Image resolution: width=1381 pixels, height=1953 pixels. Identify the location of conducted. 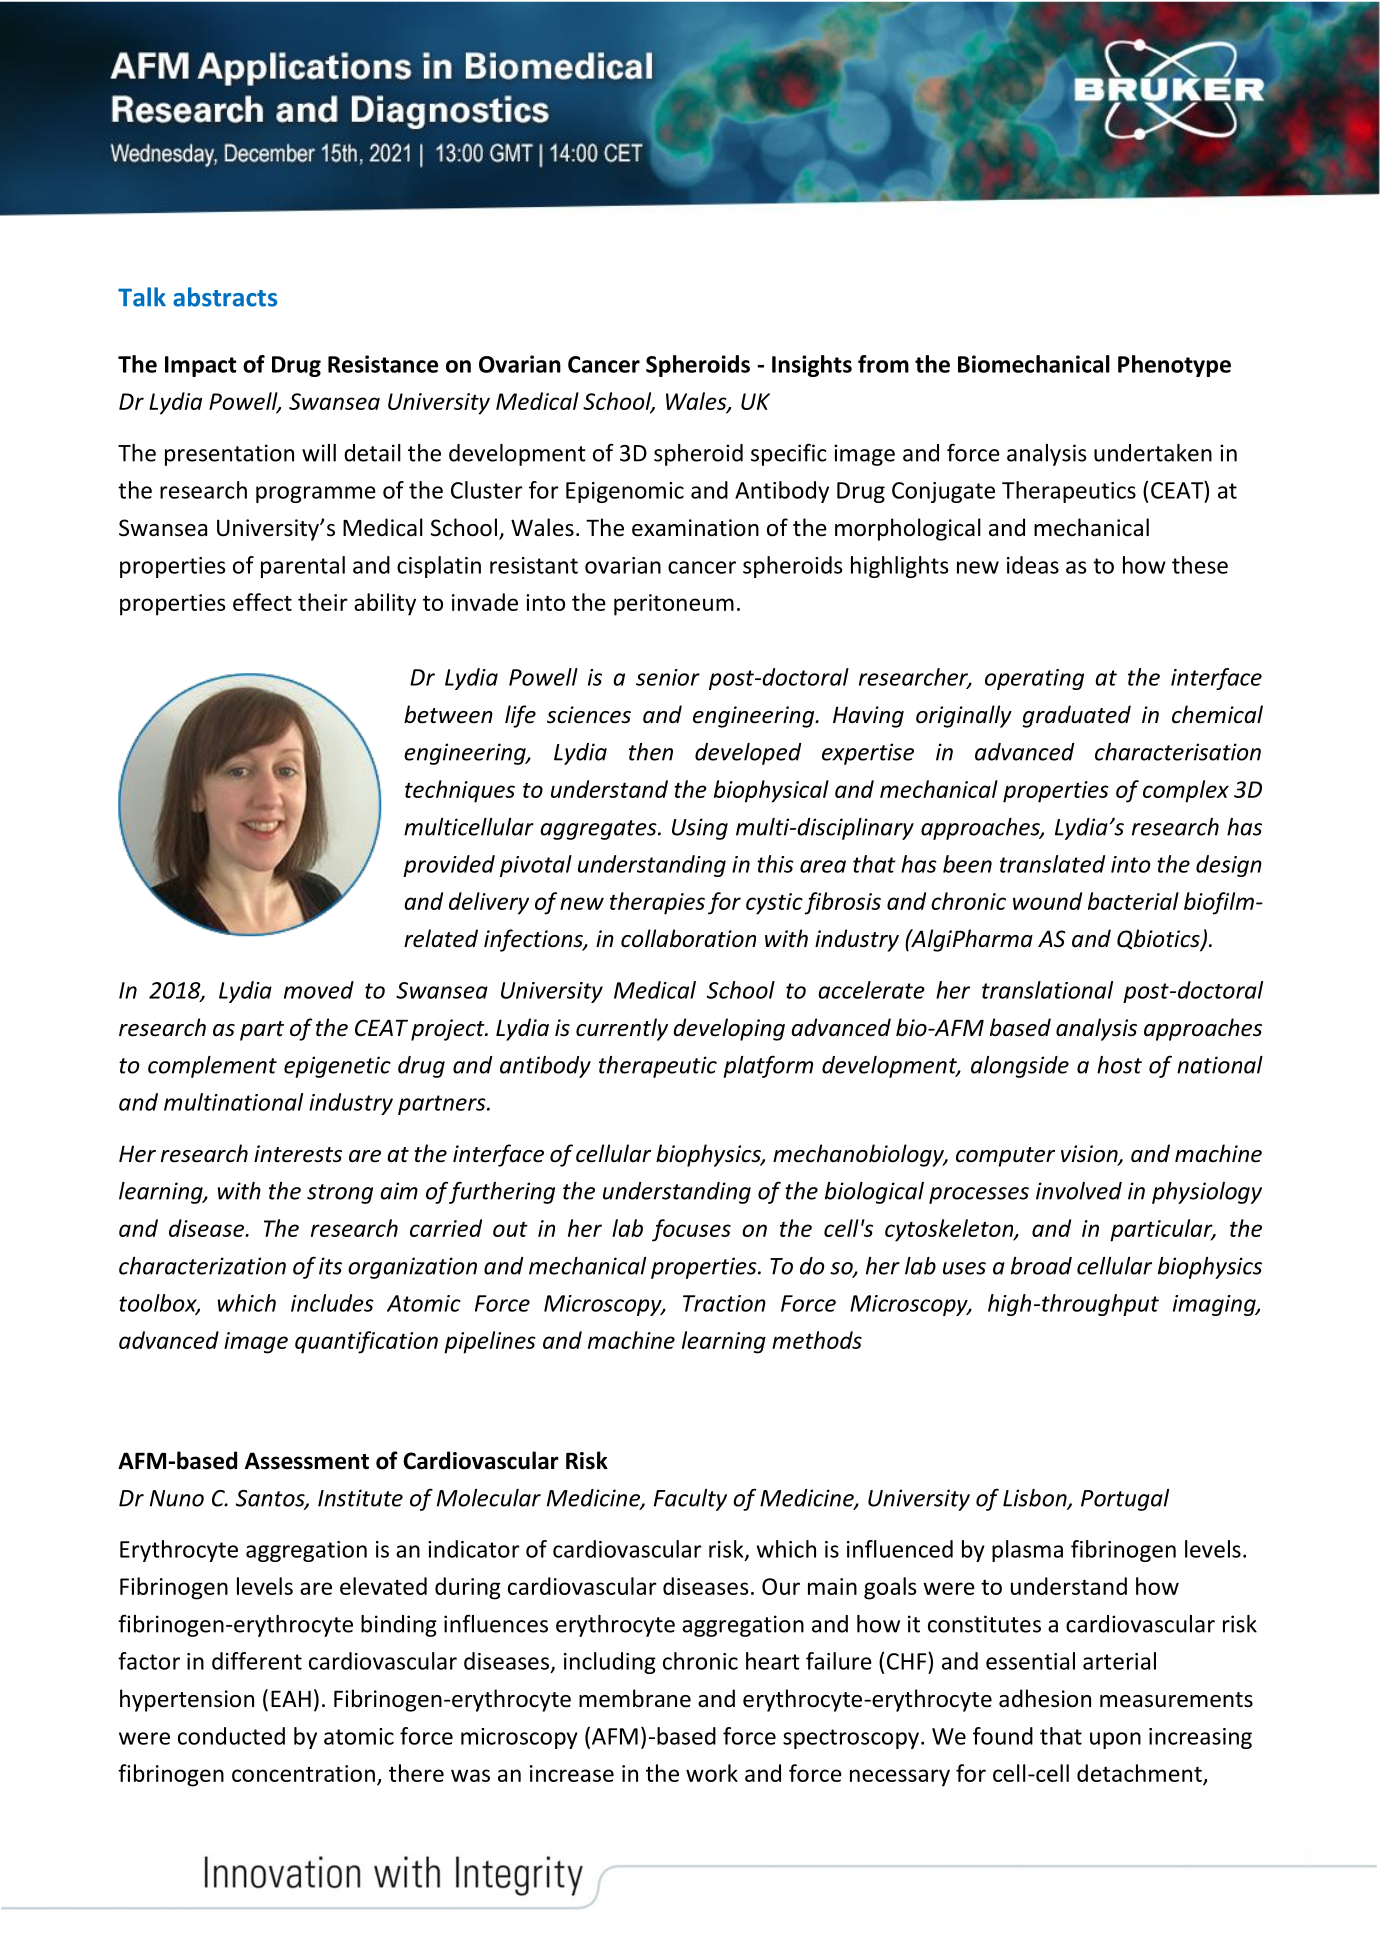
(231, 1736).
